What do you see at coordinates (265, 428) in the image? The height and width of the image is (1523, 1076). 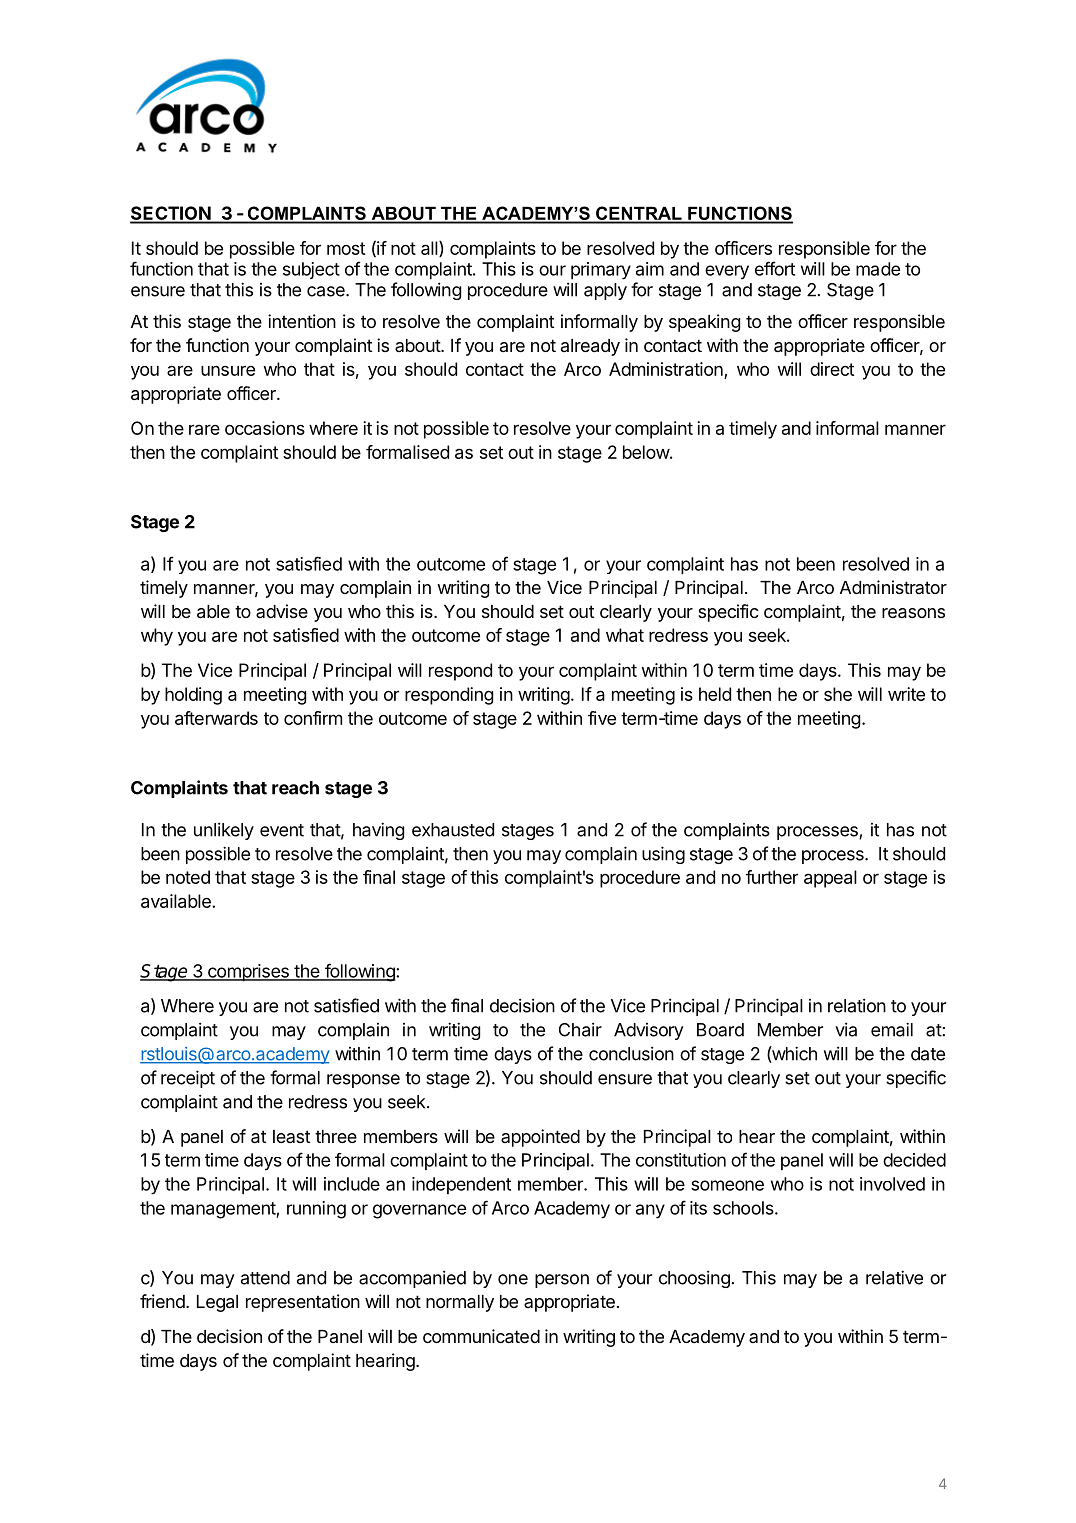 I see `occasions` at bounding box center [265, 428].
